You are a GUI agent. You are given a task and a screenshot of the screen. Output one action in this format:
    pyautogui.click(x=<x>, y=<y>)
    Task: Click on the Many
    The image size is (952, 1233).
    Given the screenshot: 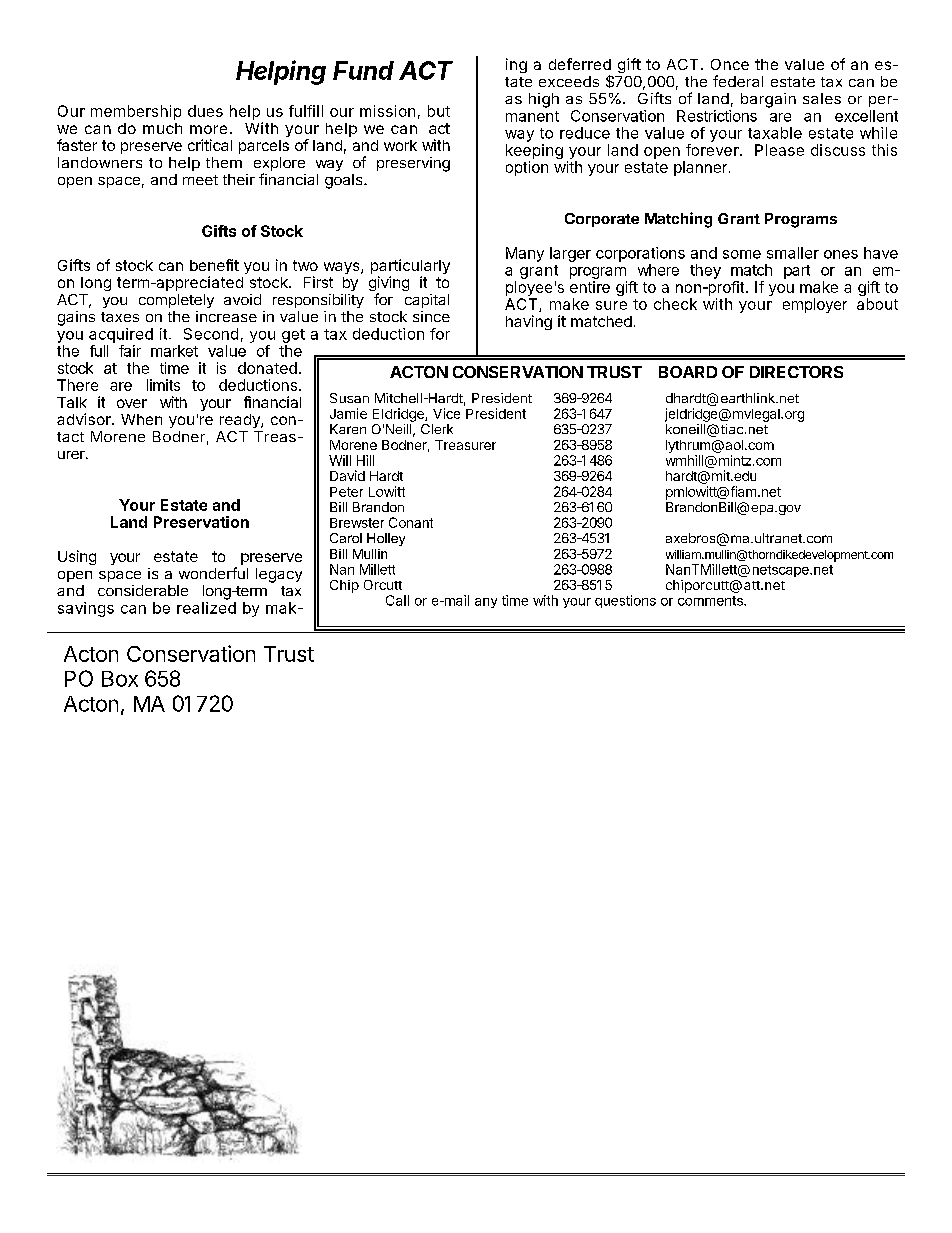 What is the action you would take?
    pyautogui.click(x=525, y=254)
